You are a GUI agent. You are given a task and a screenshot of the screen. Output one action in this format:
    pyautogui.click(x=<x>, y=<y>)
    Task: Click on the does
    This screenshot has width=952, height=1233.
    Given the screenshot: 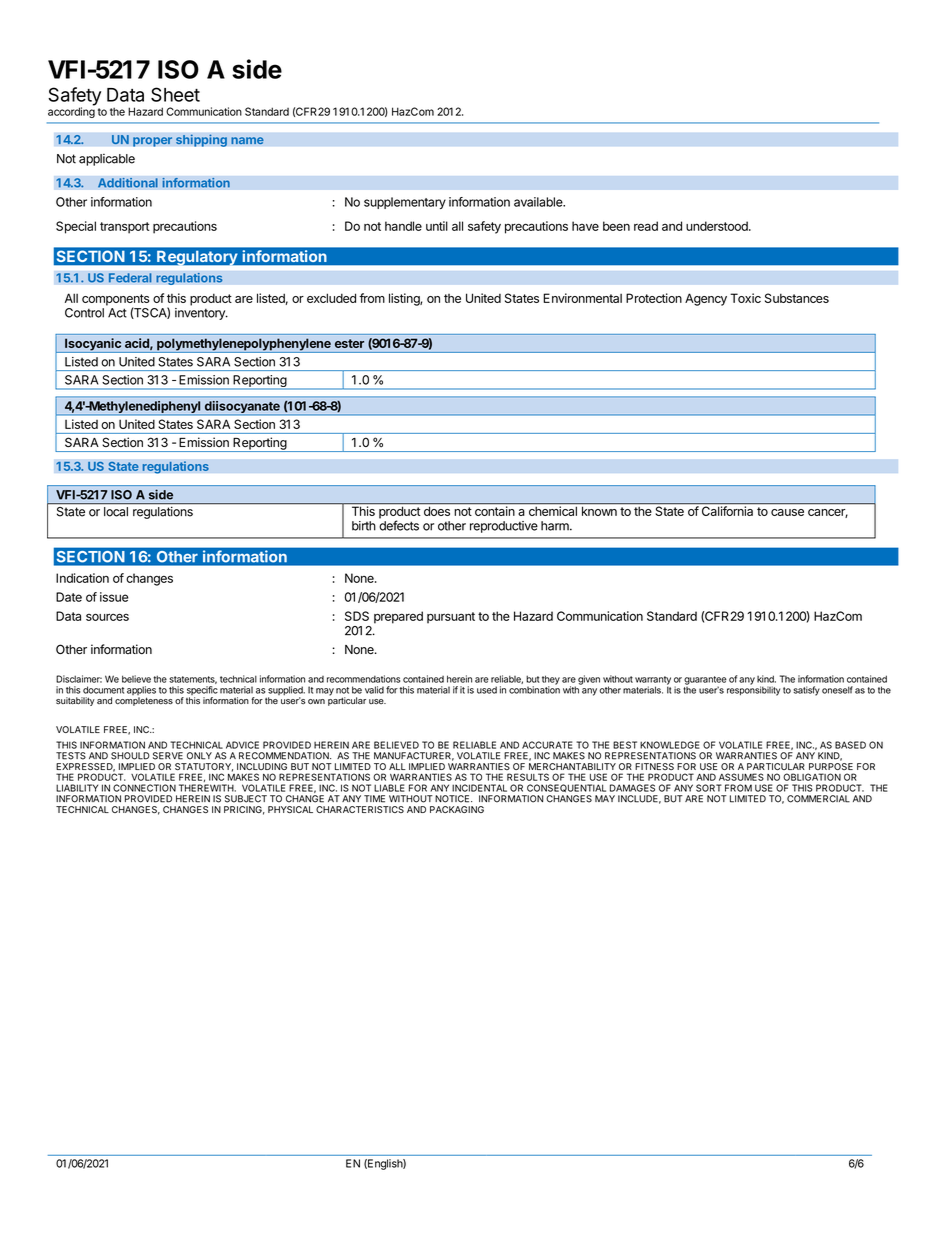 What is the action you would take?
    pyautogui.click(x=437, y=511)
